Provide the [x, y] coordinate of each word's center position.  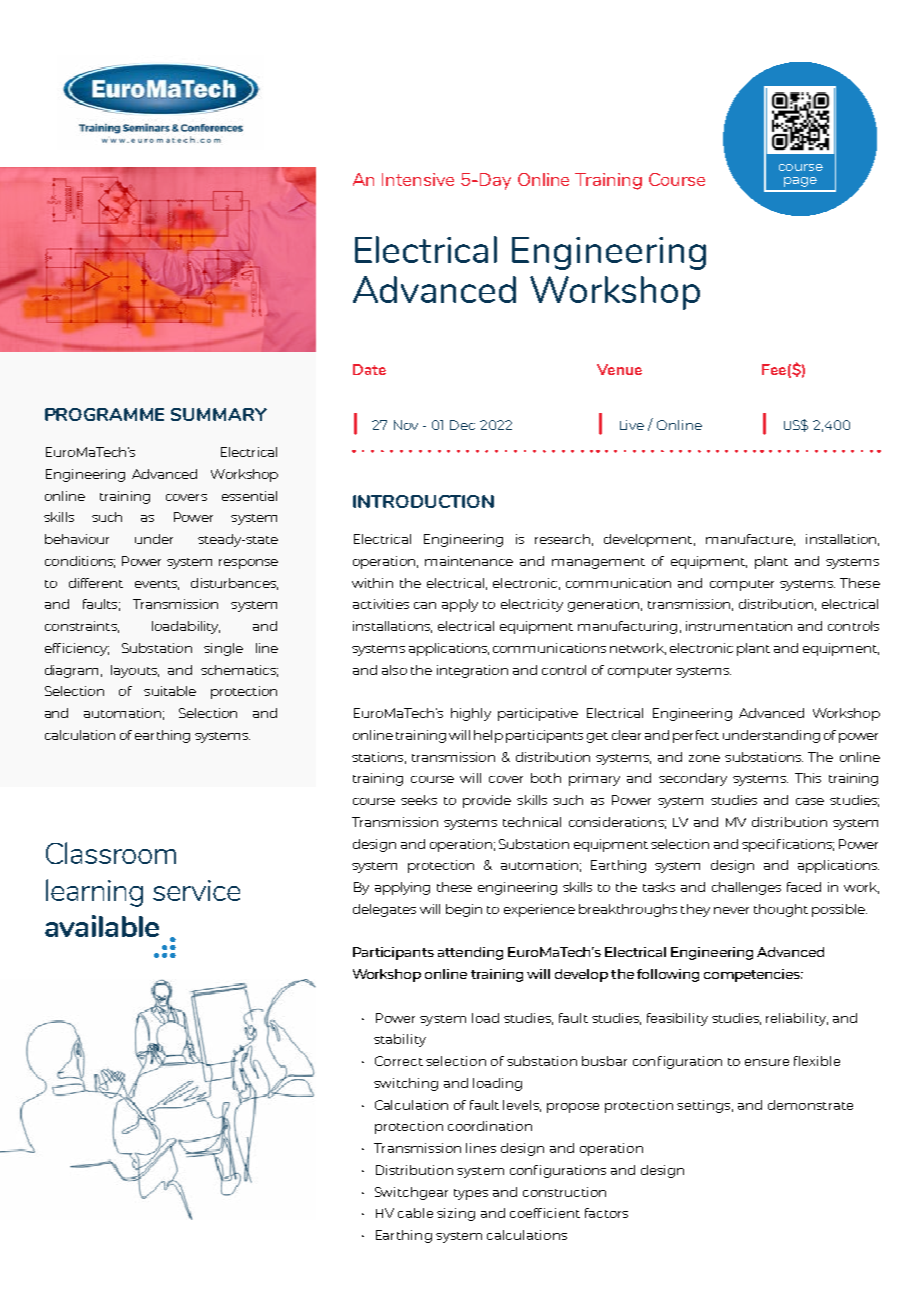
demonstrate [810, 1105]
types [471, 1194]
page [800, 182]
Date [369, 369]
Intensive [418, 179]
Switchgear [411, 1193]
